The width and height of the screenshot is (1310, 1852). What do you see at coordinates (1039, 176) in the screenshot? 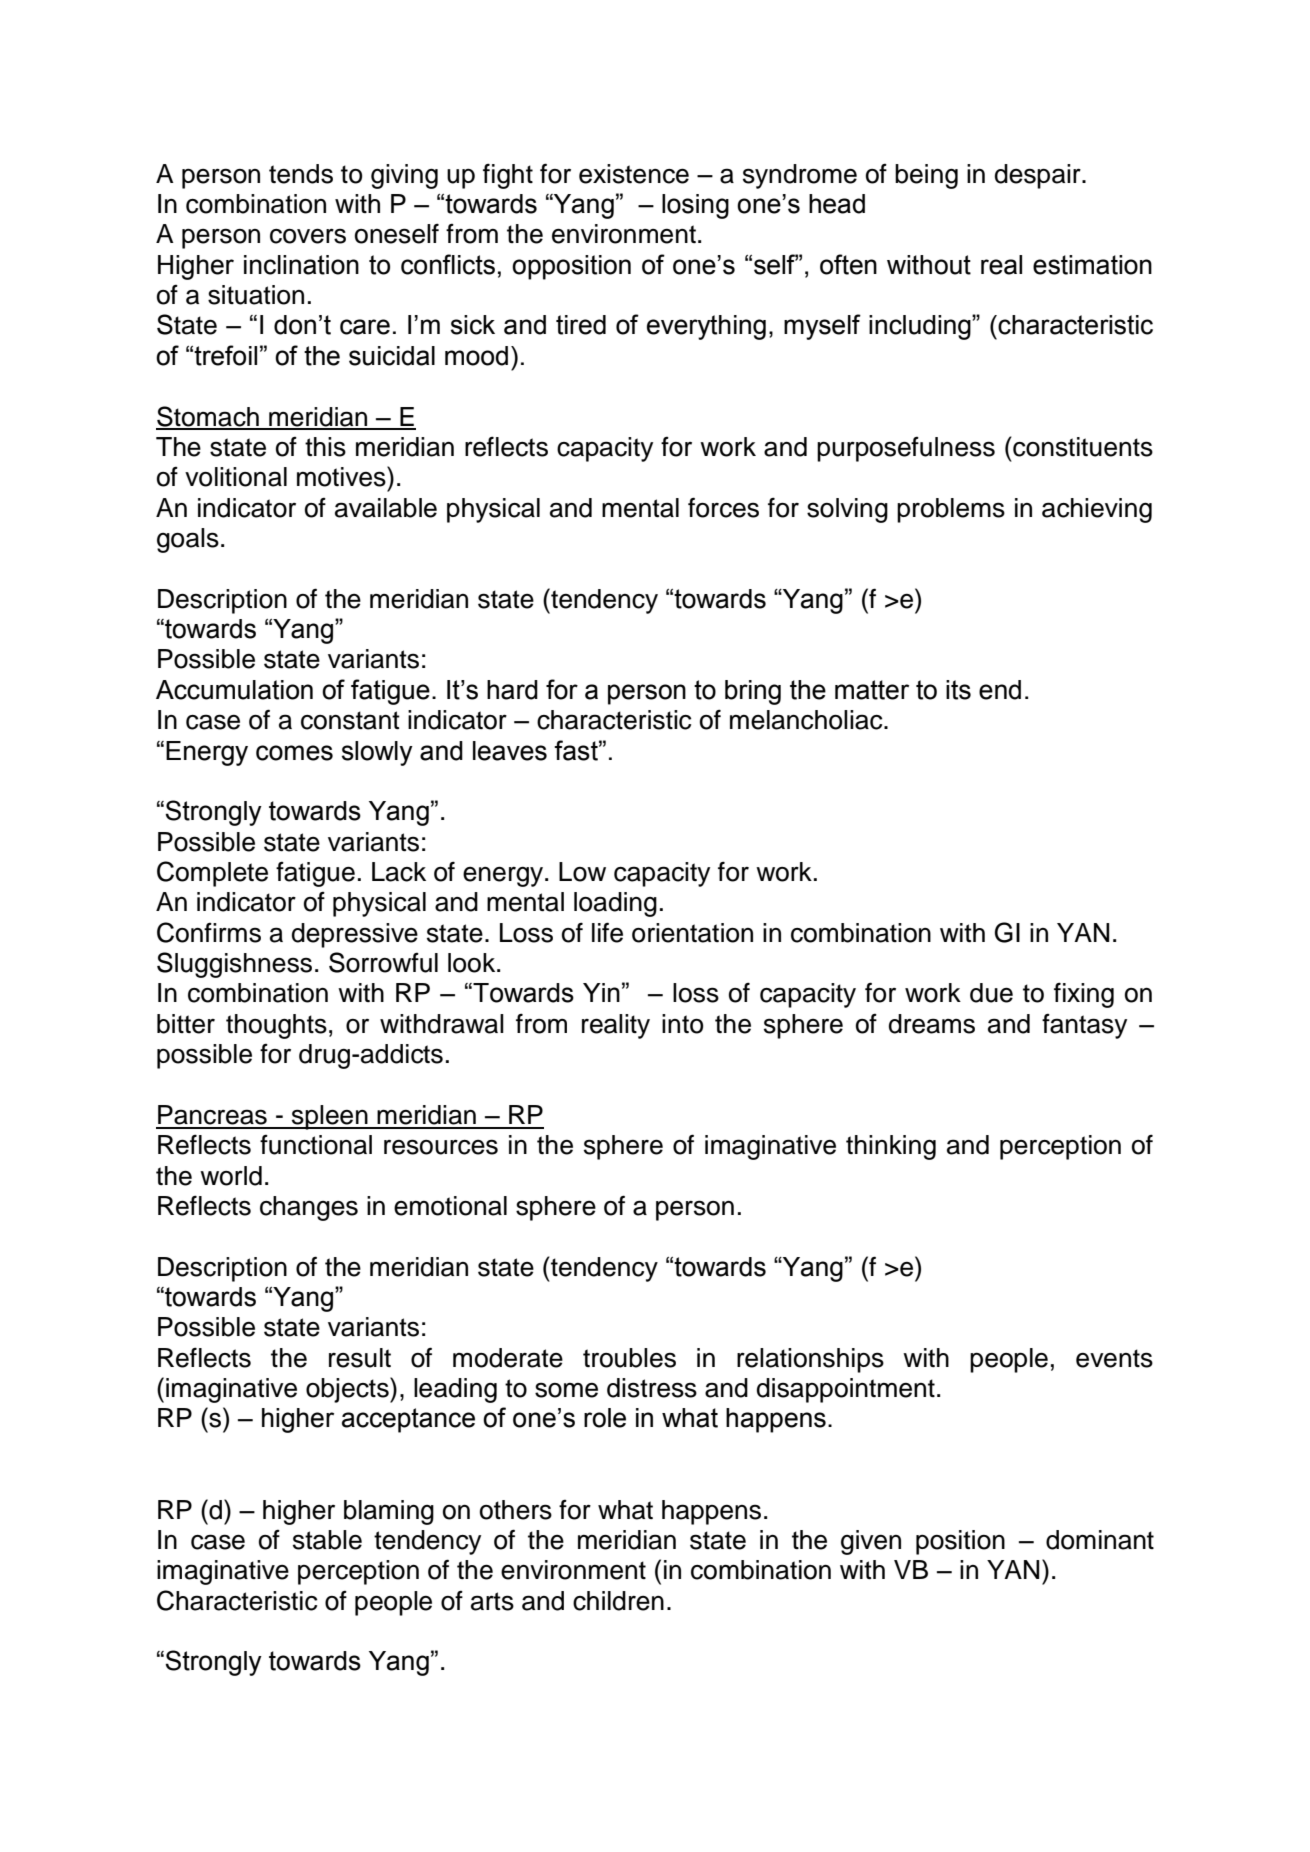
I see `despair` at bounding box center [1039, 176].
